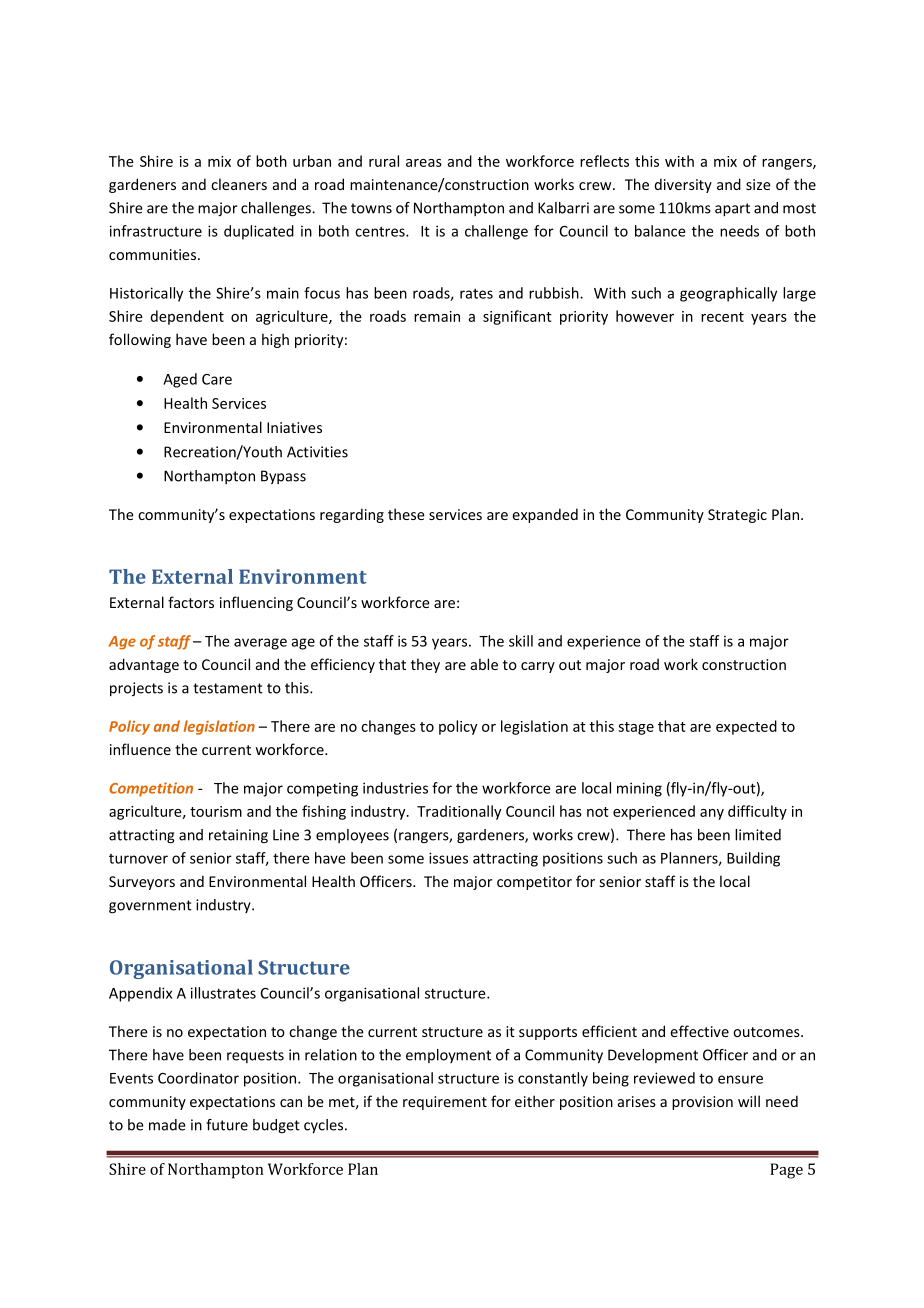 This screenshot has width=924, height=1308. Describe the element at coordinates (216, 811) in the screenshot. I see `tourism` at that location.
